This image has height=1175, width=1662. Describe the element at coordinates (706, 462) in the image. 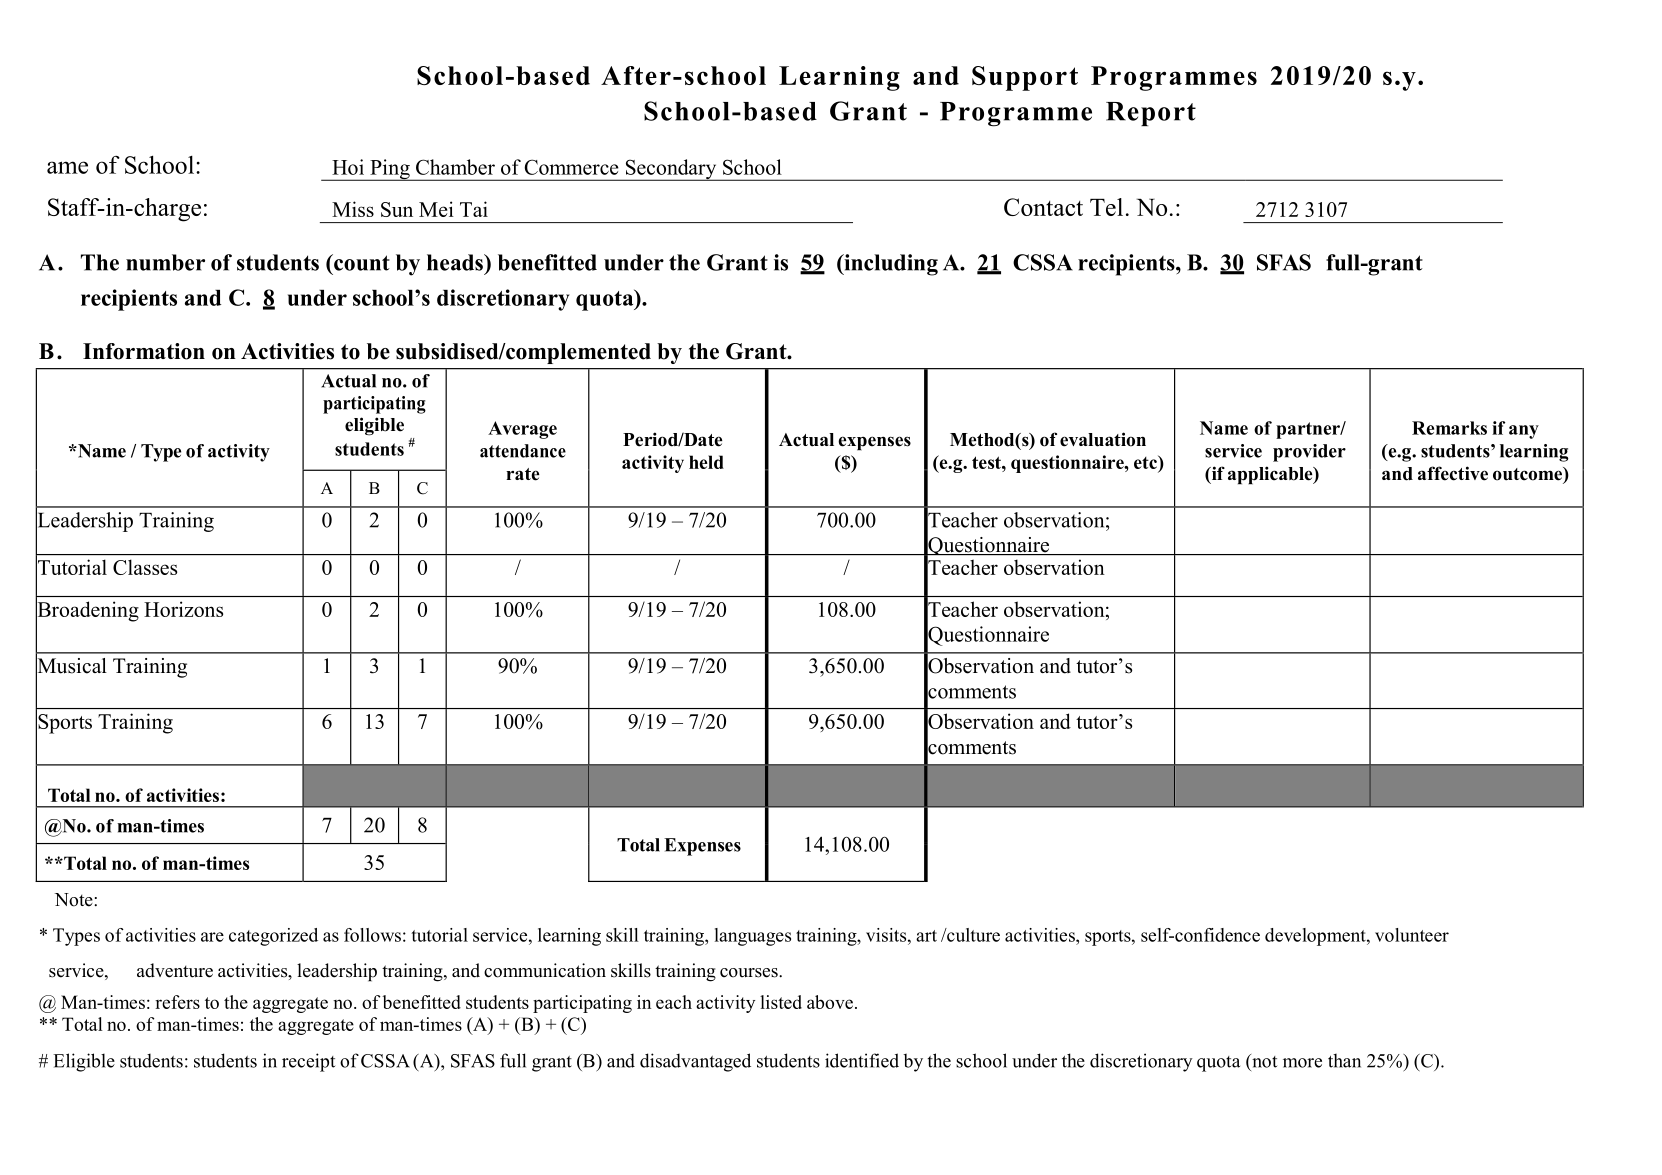

I see `held` at that location.
